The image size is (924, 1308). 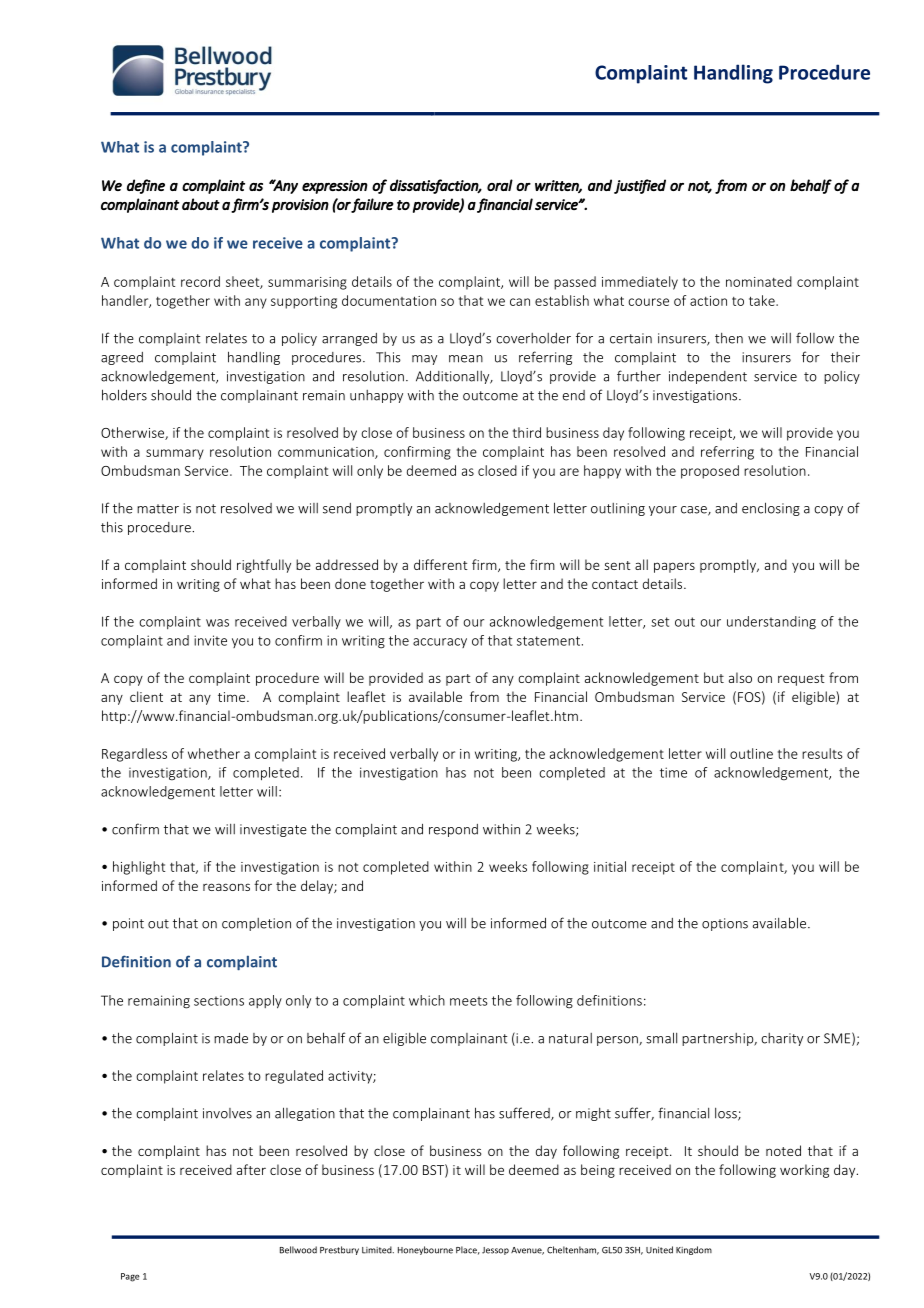 What do you see at coordinates (725, 924) in the image?
I see `options` at bounding box center [725, 924].
